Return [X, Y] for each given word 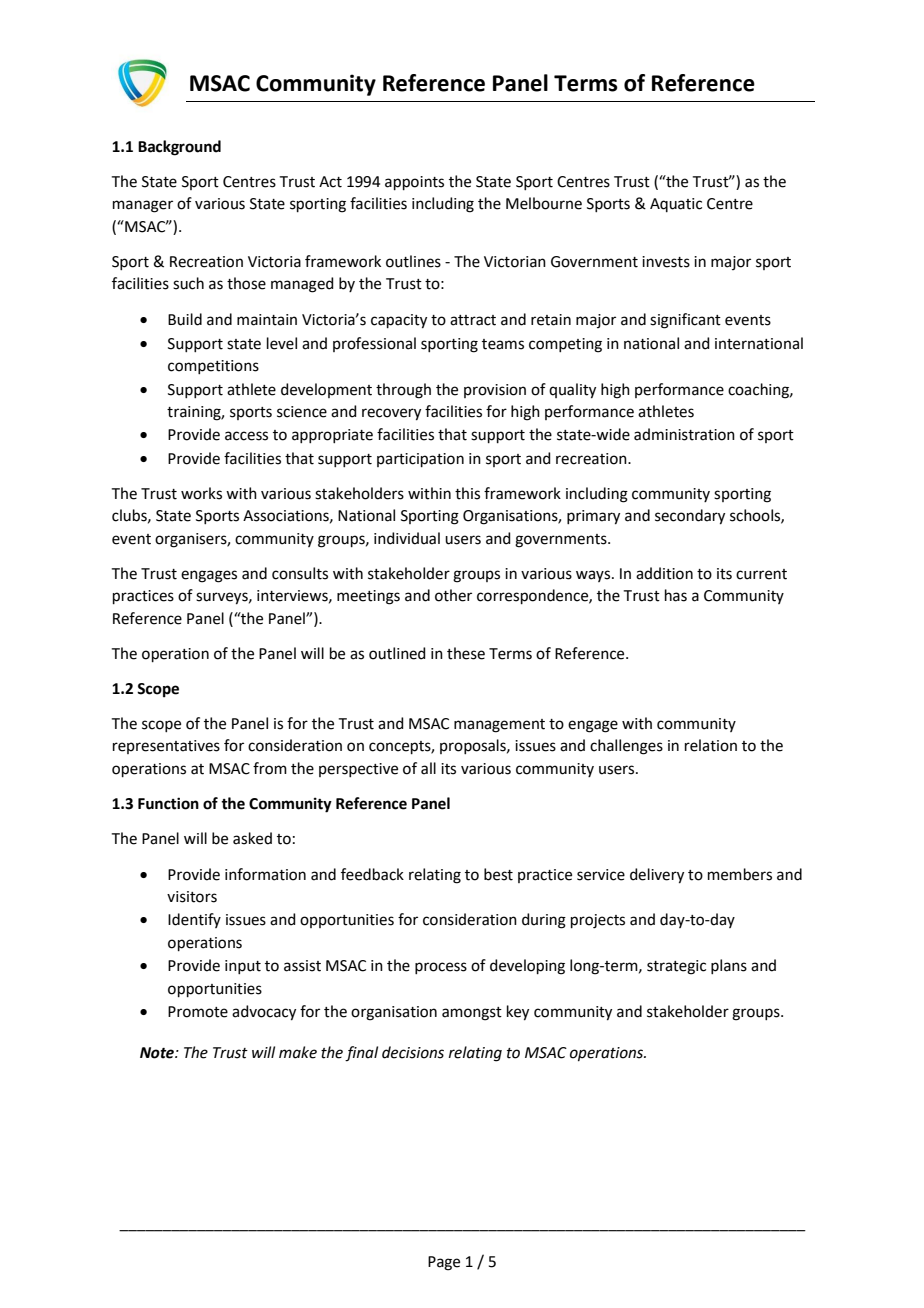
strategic [676, 967]
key [518, 1013]
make [298, 1052]
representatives [166, 747]
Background [179, 148]
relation [711, 745]
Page [444, 1263]
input [243, 967]
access [246, 436]
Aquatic [676, 205]
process [441, 968]
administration [684, 434]
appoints [414, 183]
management [499, 726]
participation [420, 460]
